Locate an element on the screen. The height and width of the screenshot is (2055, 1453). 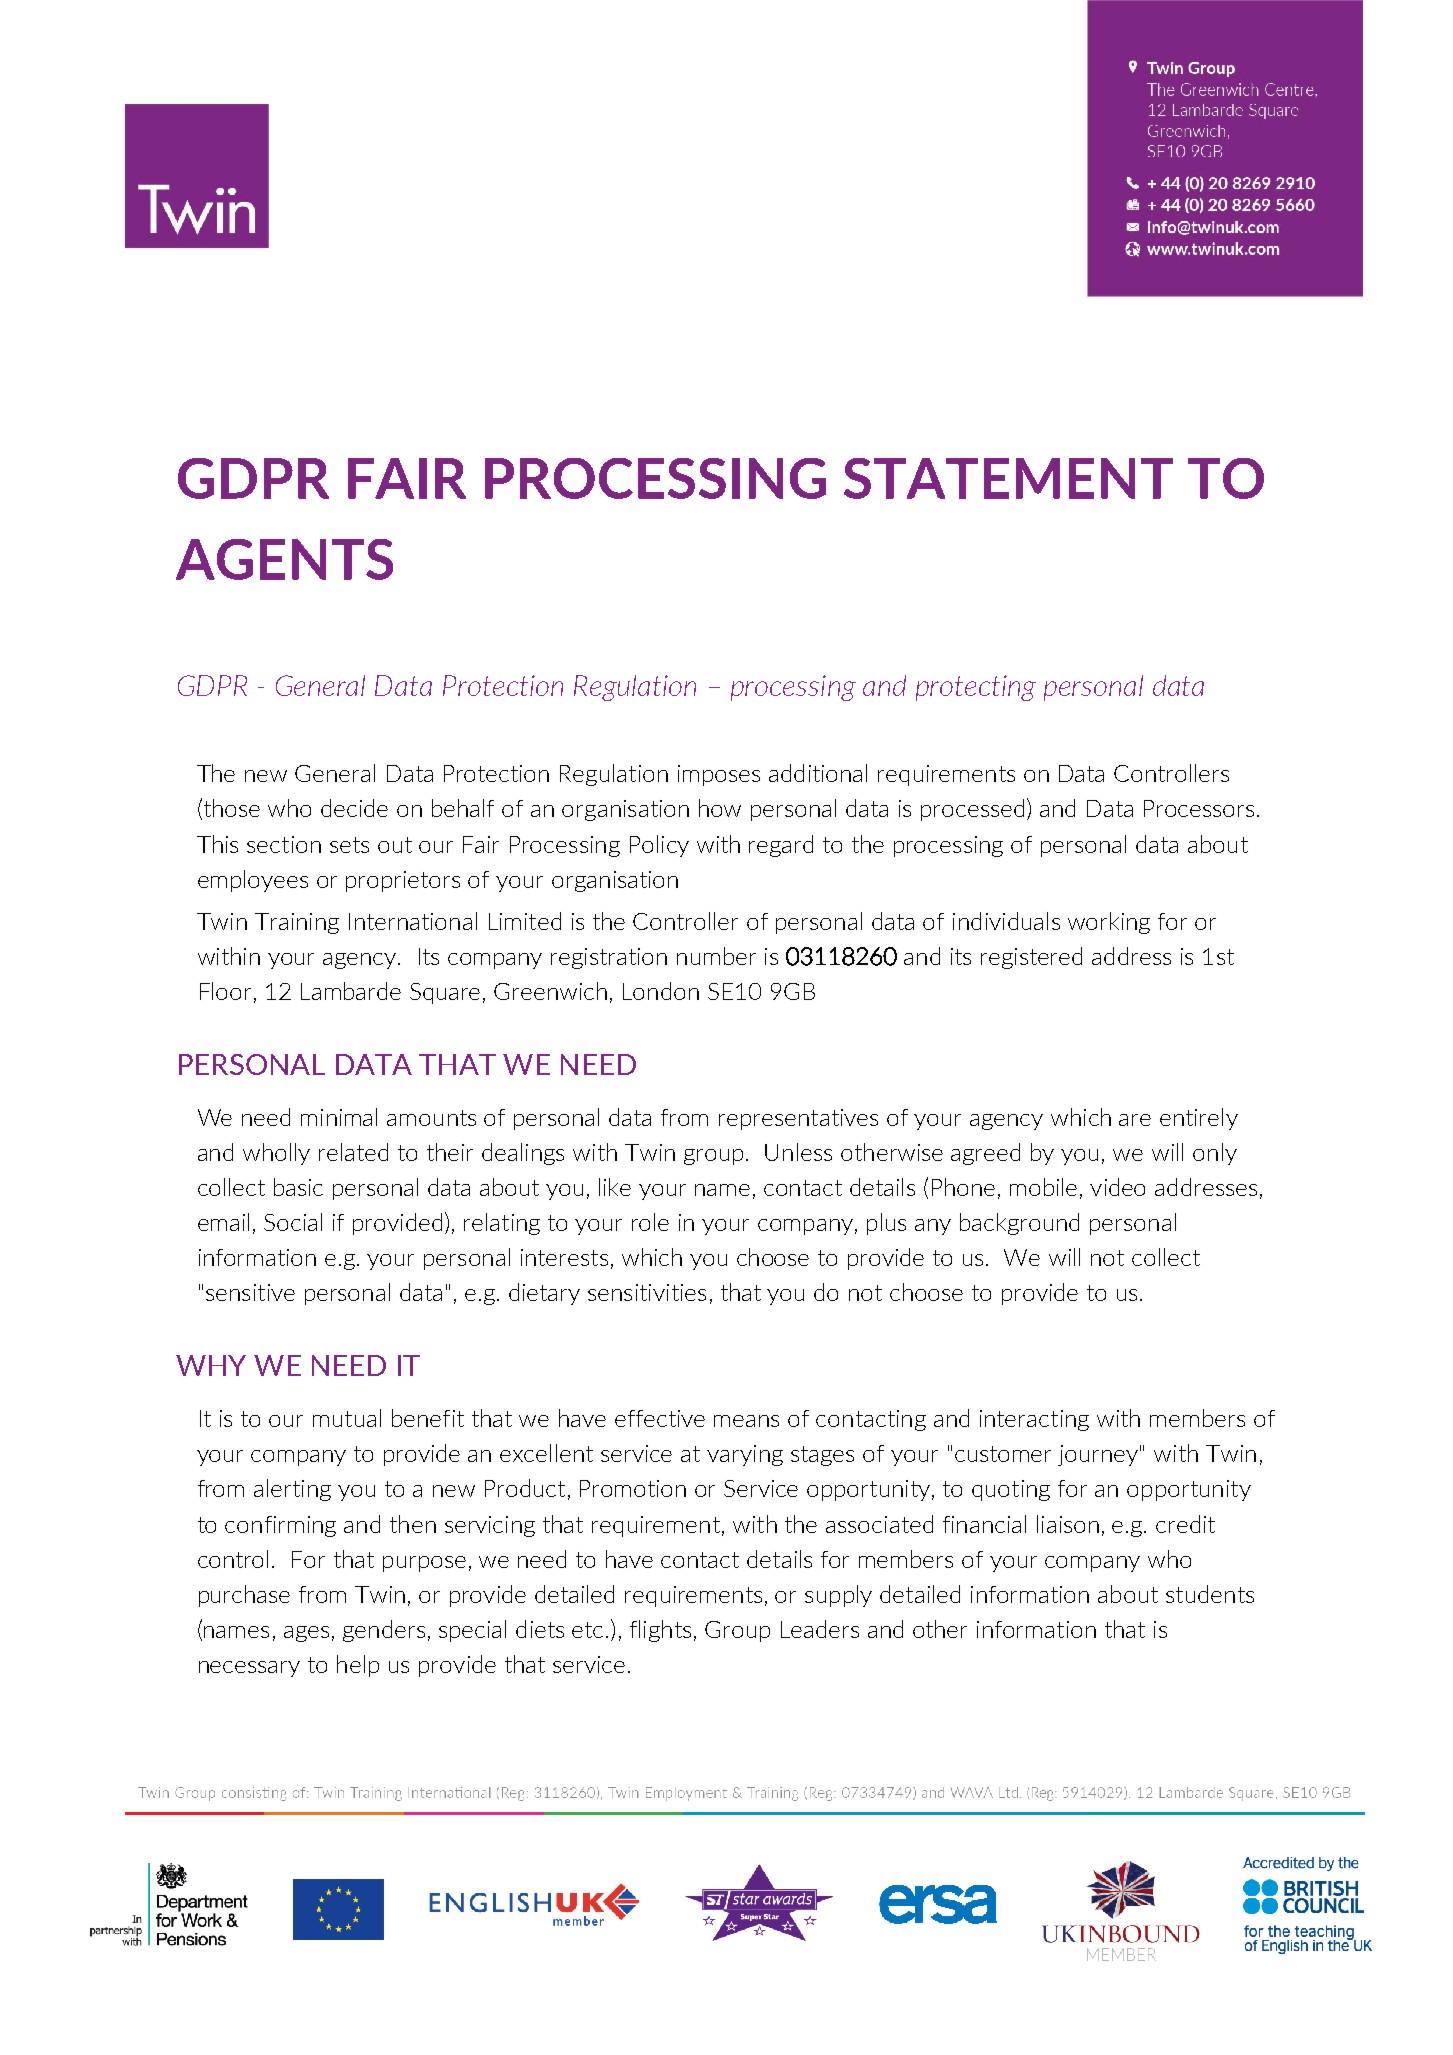
minimal is located at coordinates (339, 1117).
